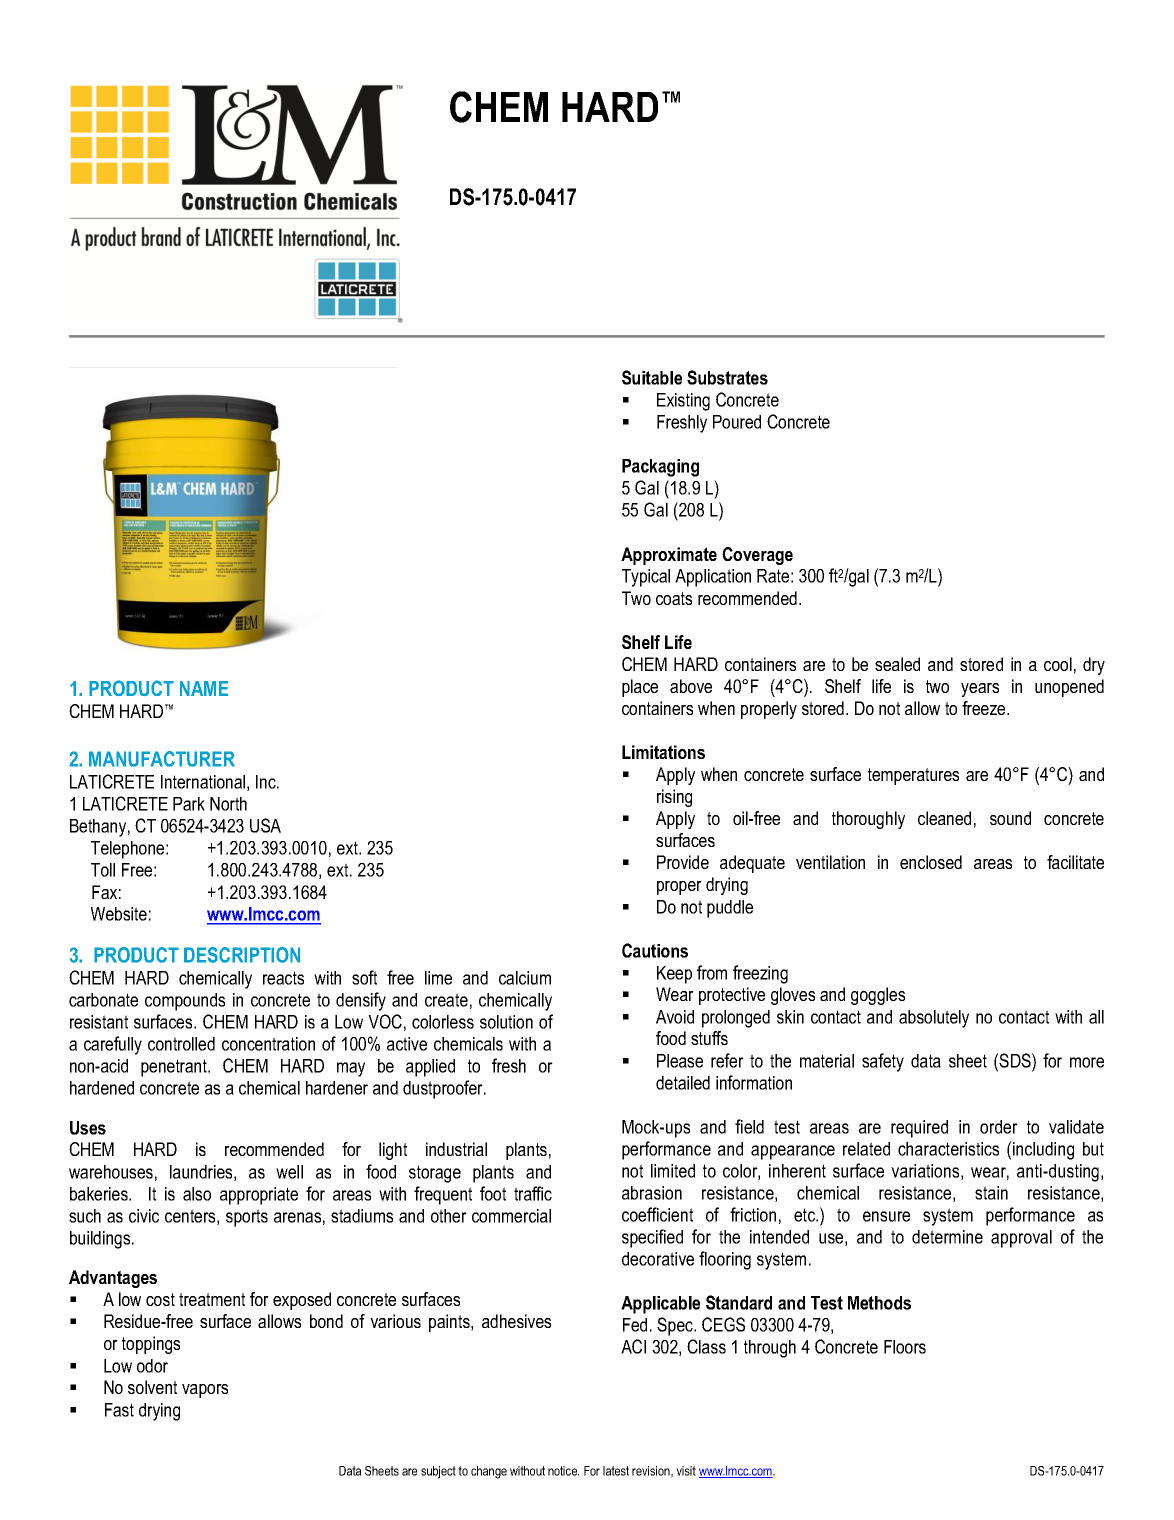 Image resolution: width=1174 pixels, height=1520 pixels. What do you see at coordinates (663, 752) in the page?
I see `Limitations` at bounding box center [663, 752].
